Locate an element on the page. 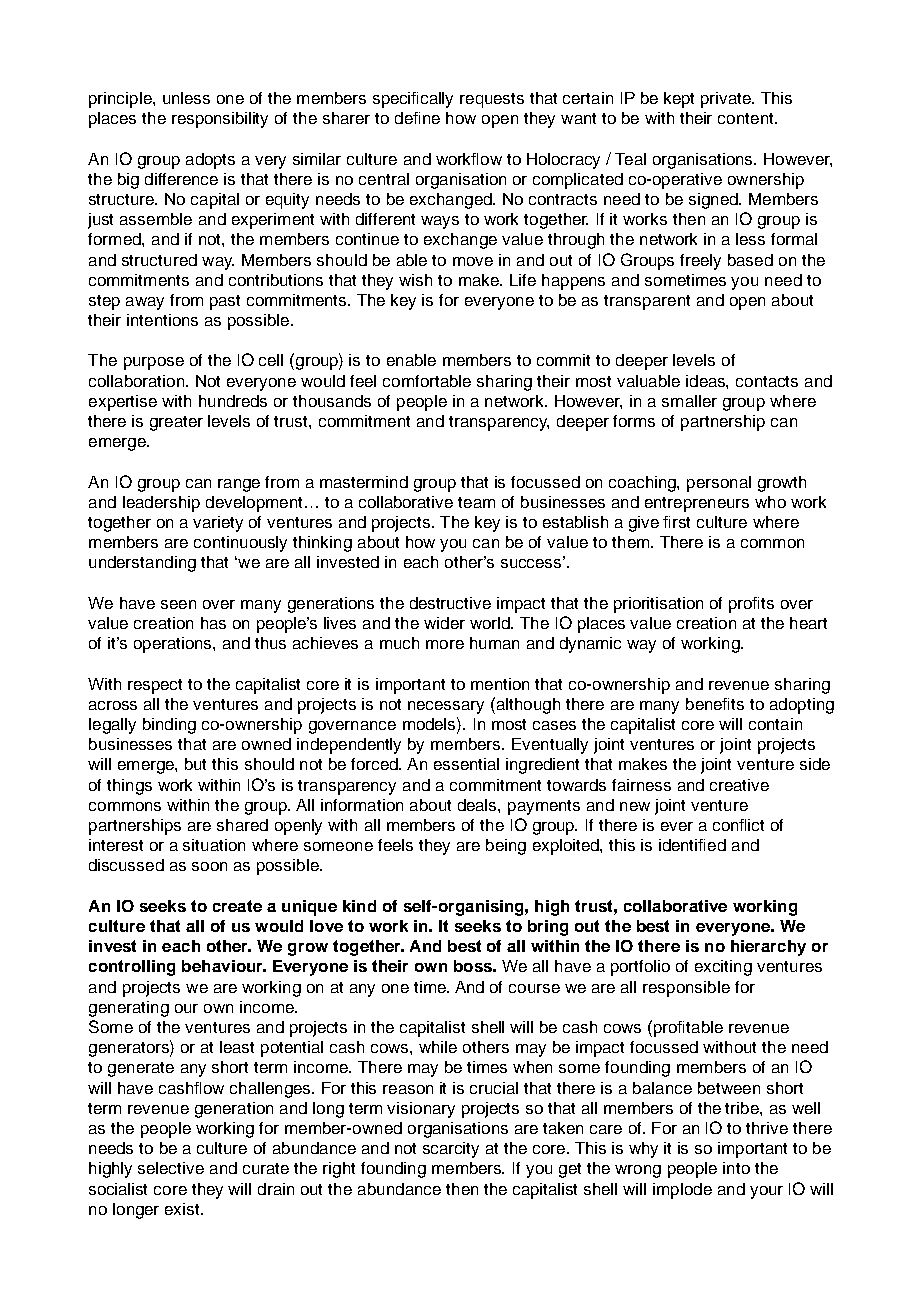 Image resolution: width=924 pixels, height=1308 pixels. create is located at coordinates (237, 906).
